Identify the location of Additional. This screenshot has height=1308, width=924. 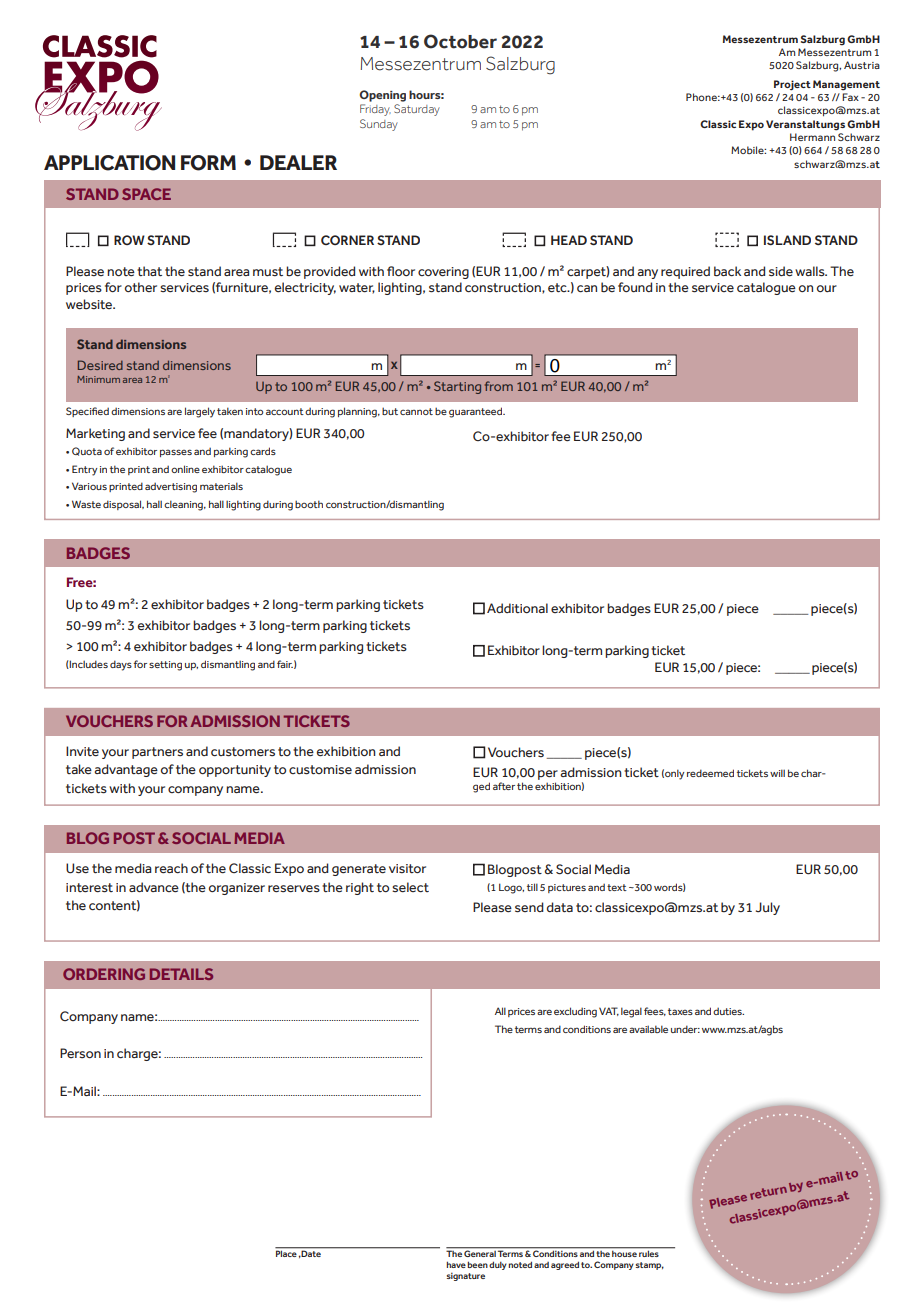
(517, 608).
